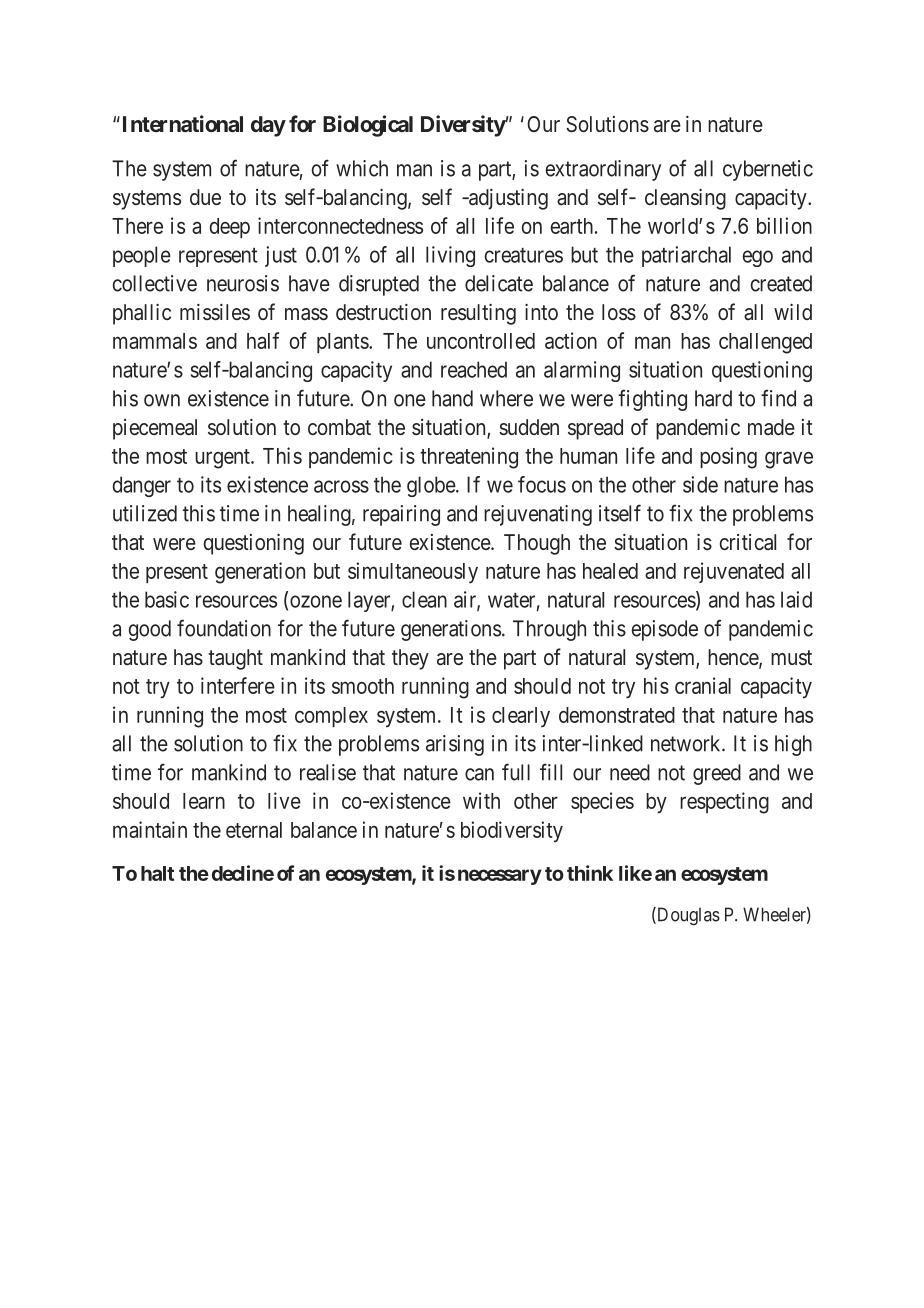 This screenshot has height=1308, width=924. I want to click on cranial, so click(703, 685).
